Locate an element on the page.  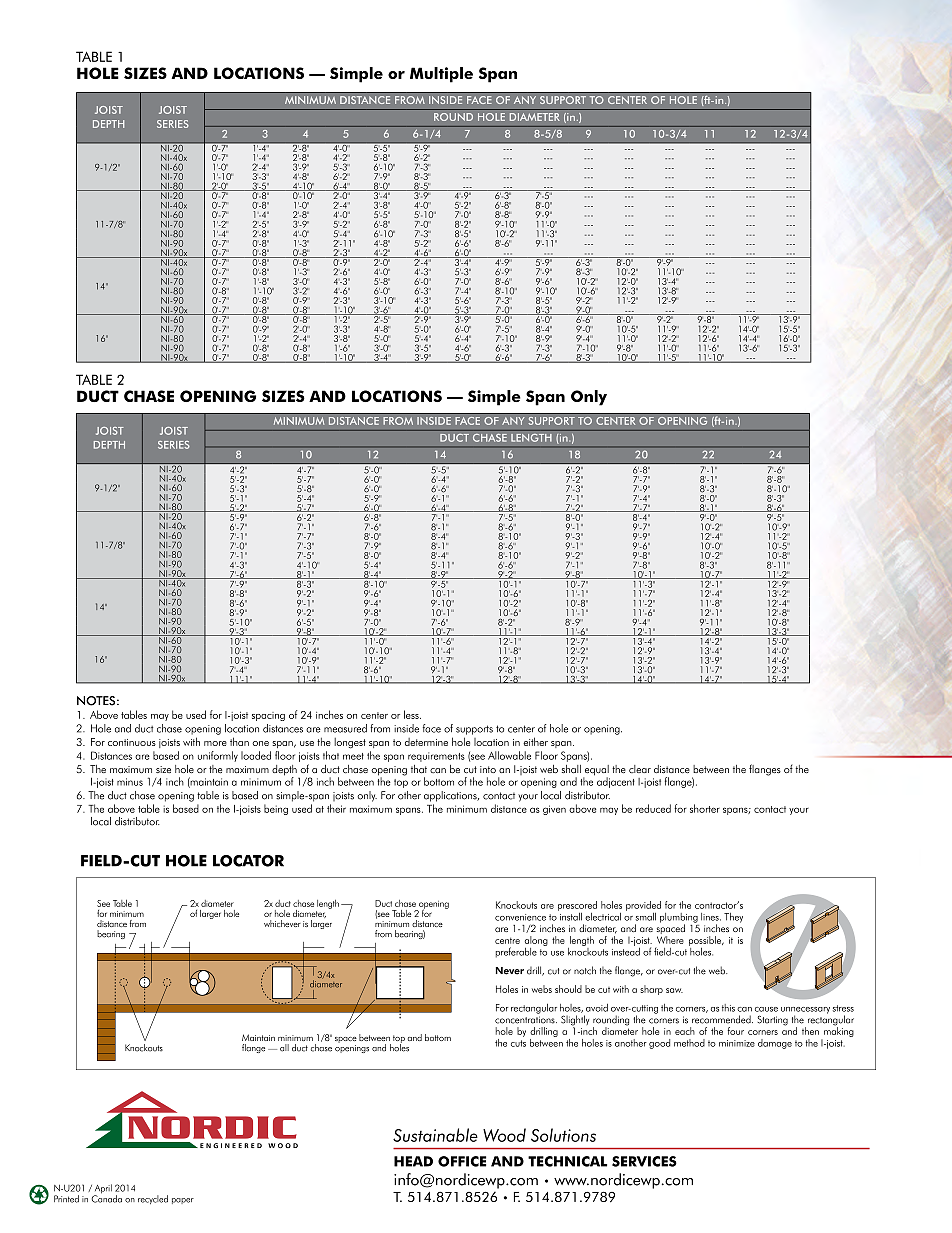
Multiple is located at coordinates (441, 75).
